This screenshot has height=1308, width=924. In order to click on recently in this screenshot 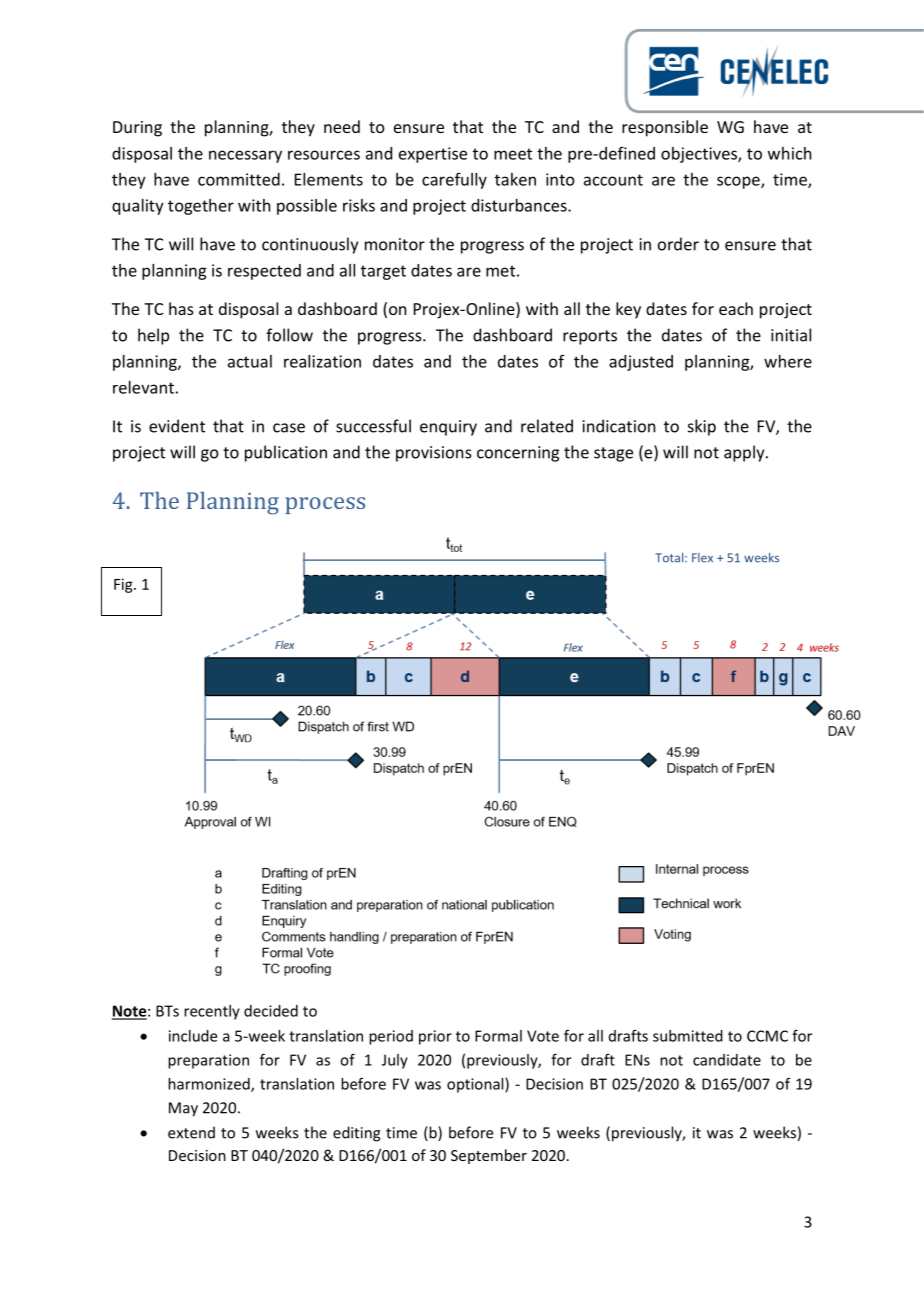, I will do `click(212, 1012)`.
